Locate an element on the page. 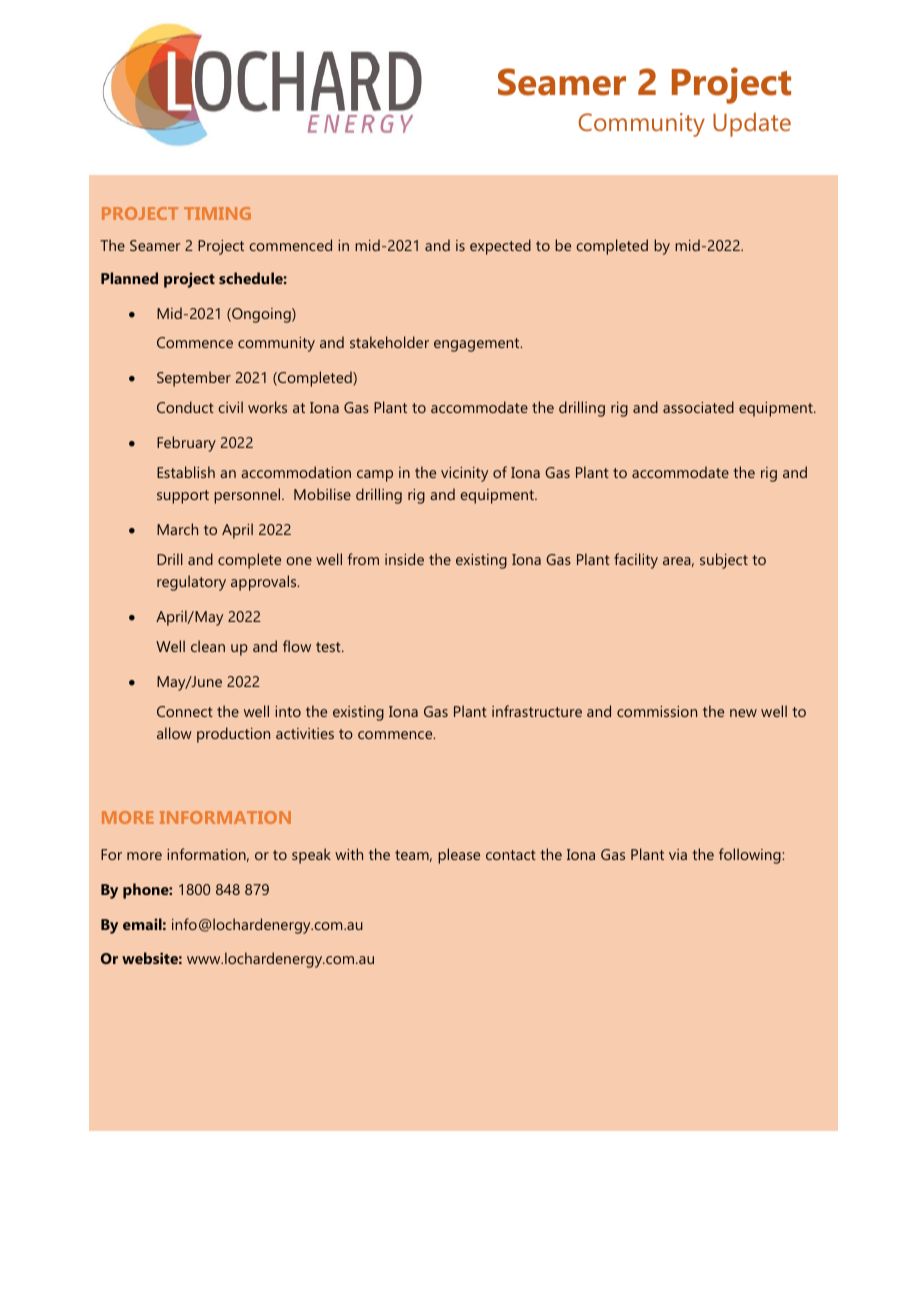 The width and height of the image is (924, 1308). TIMING is located at coordinates (217, 213).
